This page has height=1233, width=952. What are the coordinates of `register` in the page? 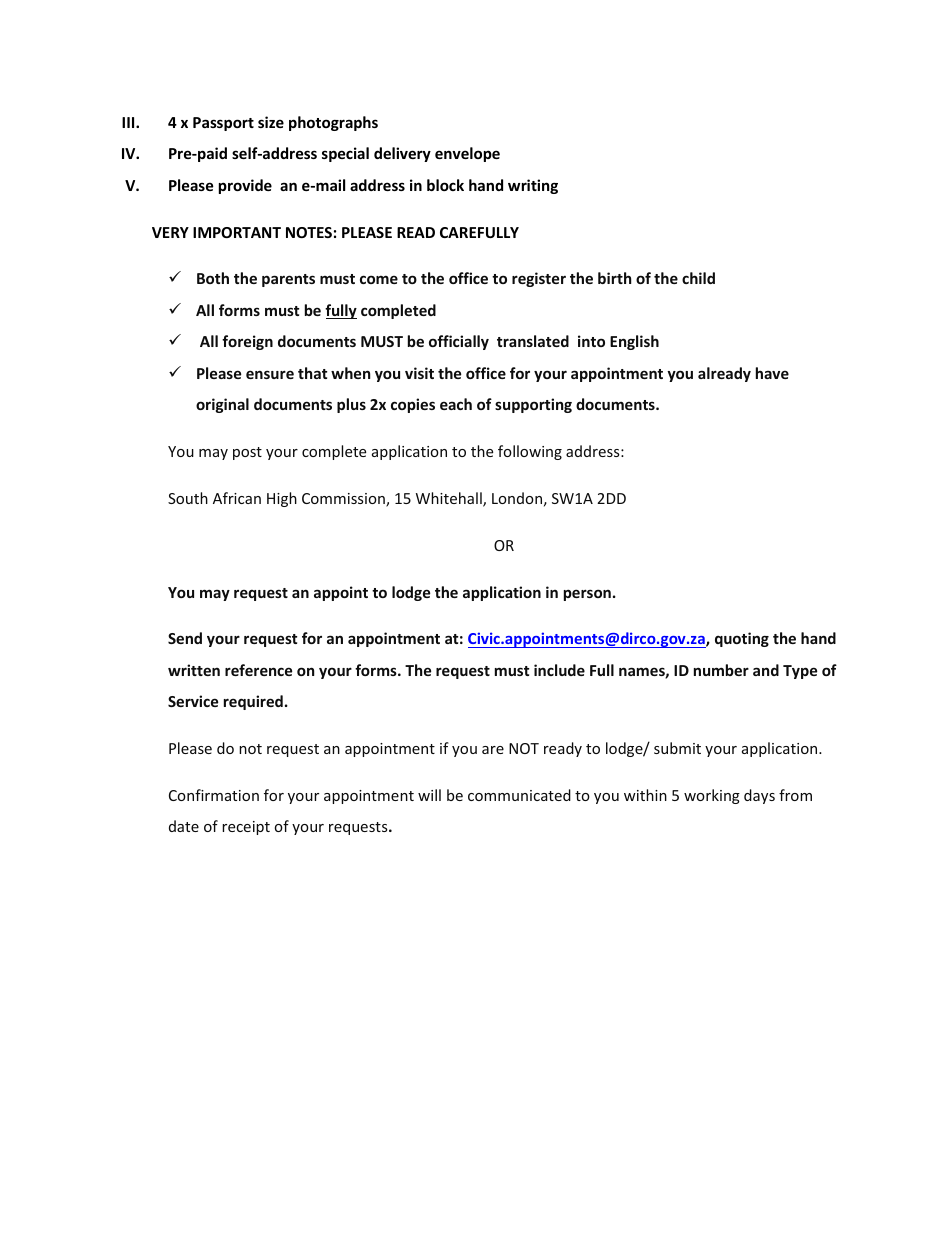 It's located at (539, 279).
